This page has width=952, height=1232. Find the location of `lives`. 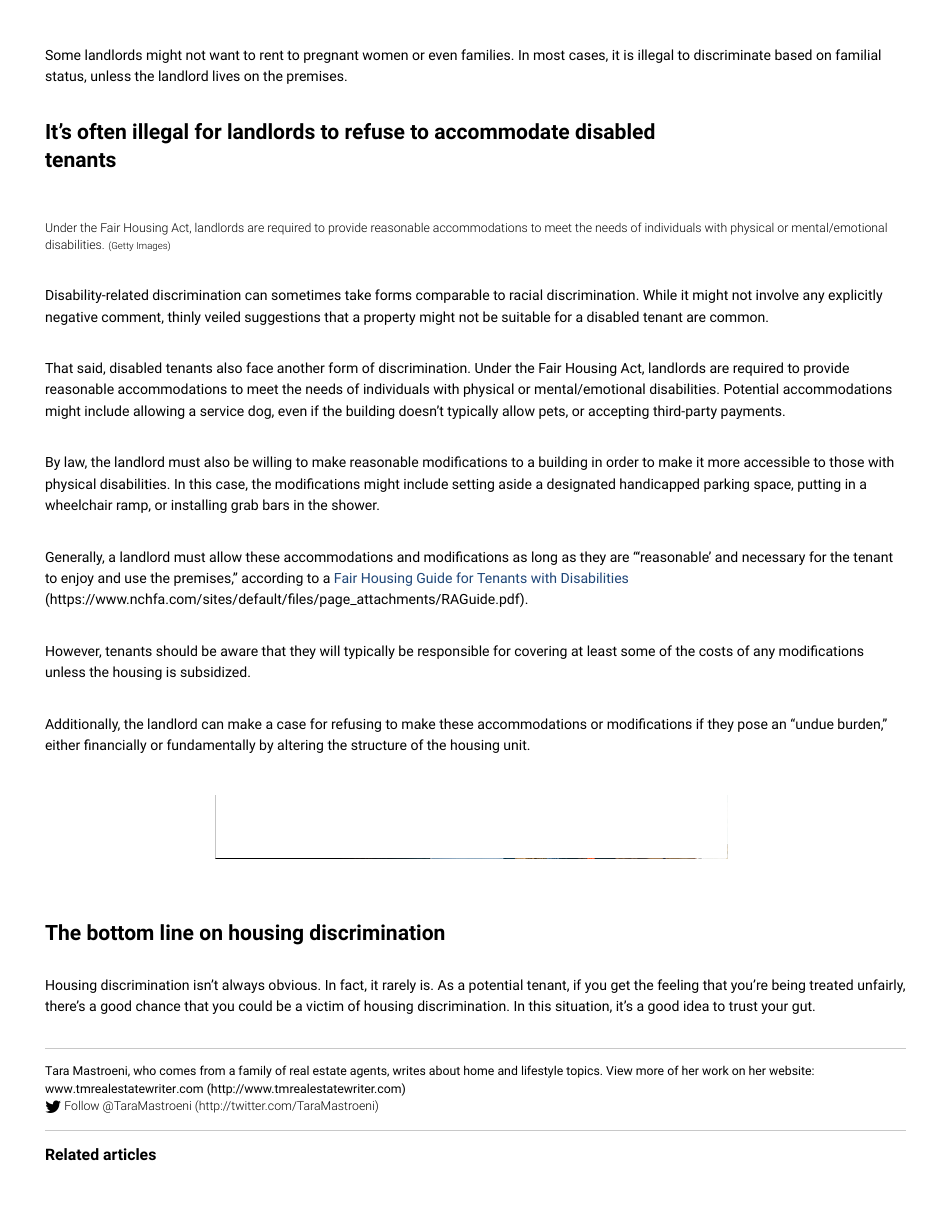

lives is located at coordinates (226, 75).
